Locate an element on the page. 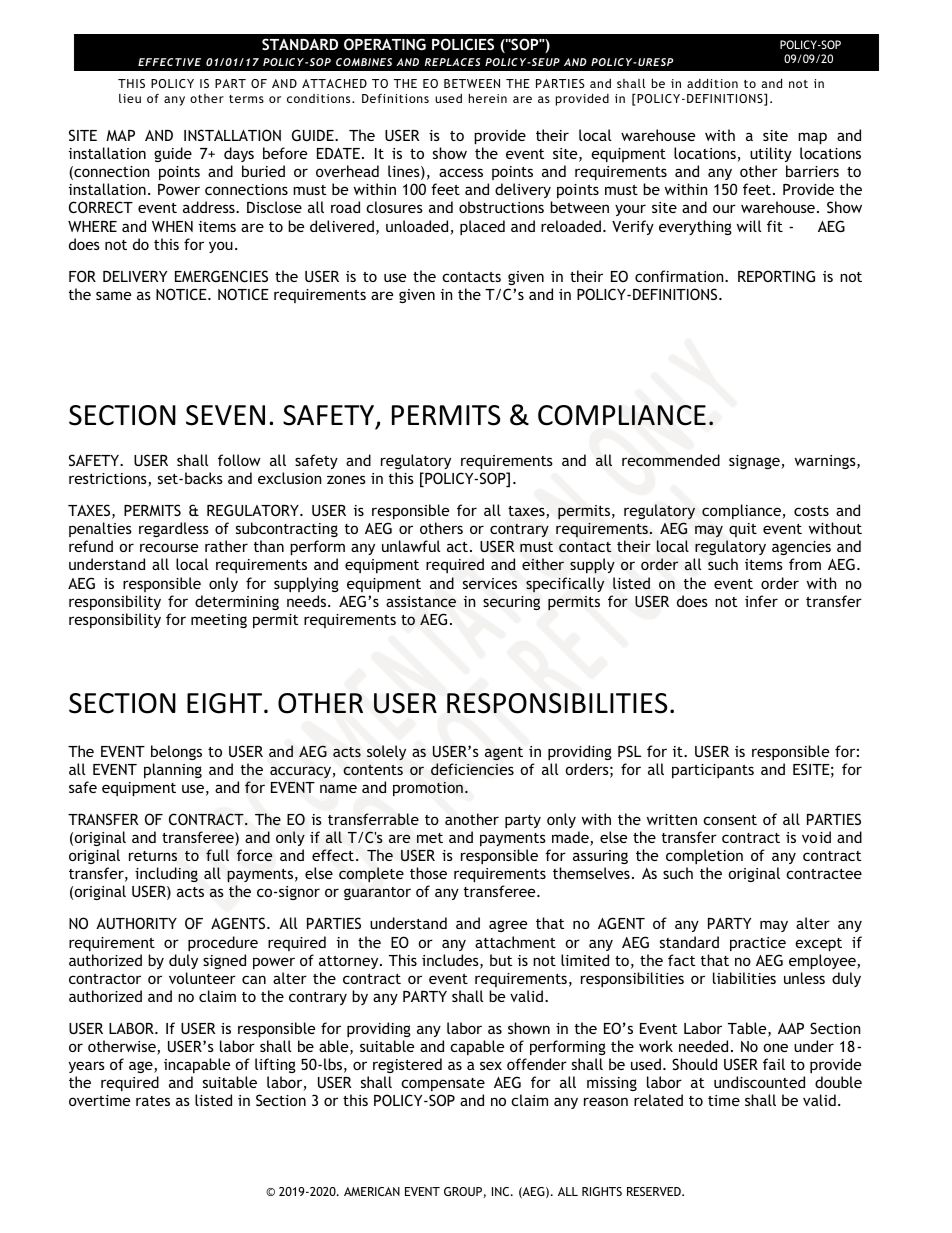 The width and height of the image is (952, 1233). rates is located at coordinates (153, 1101).
